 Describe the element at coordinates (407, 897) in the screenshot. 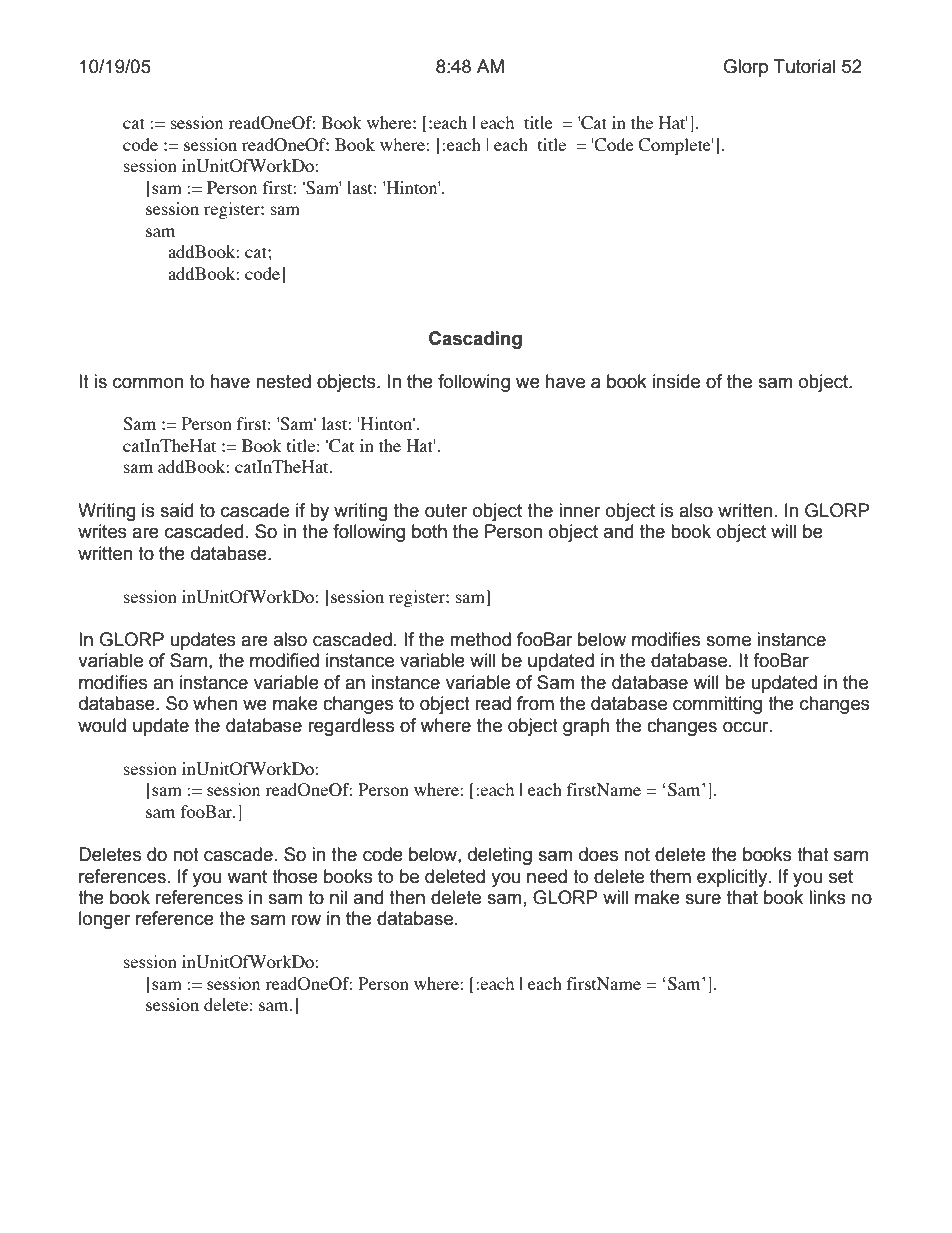

I see `then` at that location.
